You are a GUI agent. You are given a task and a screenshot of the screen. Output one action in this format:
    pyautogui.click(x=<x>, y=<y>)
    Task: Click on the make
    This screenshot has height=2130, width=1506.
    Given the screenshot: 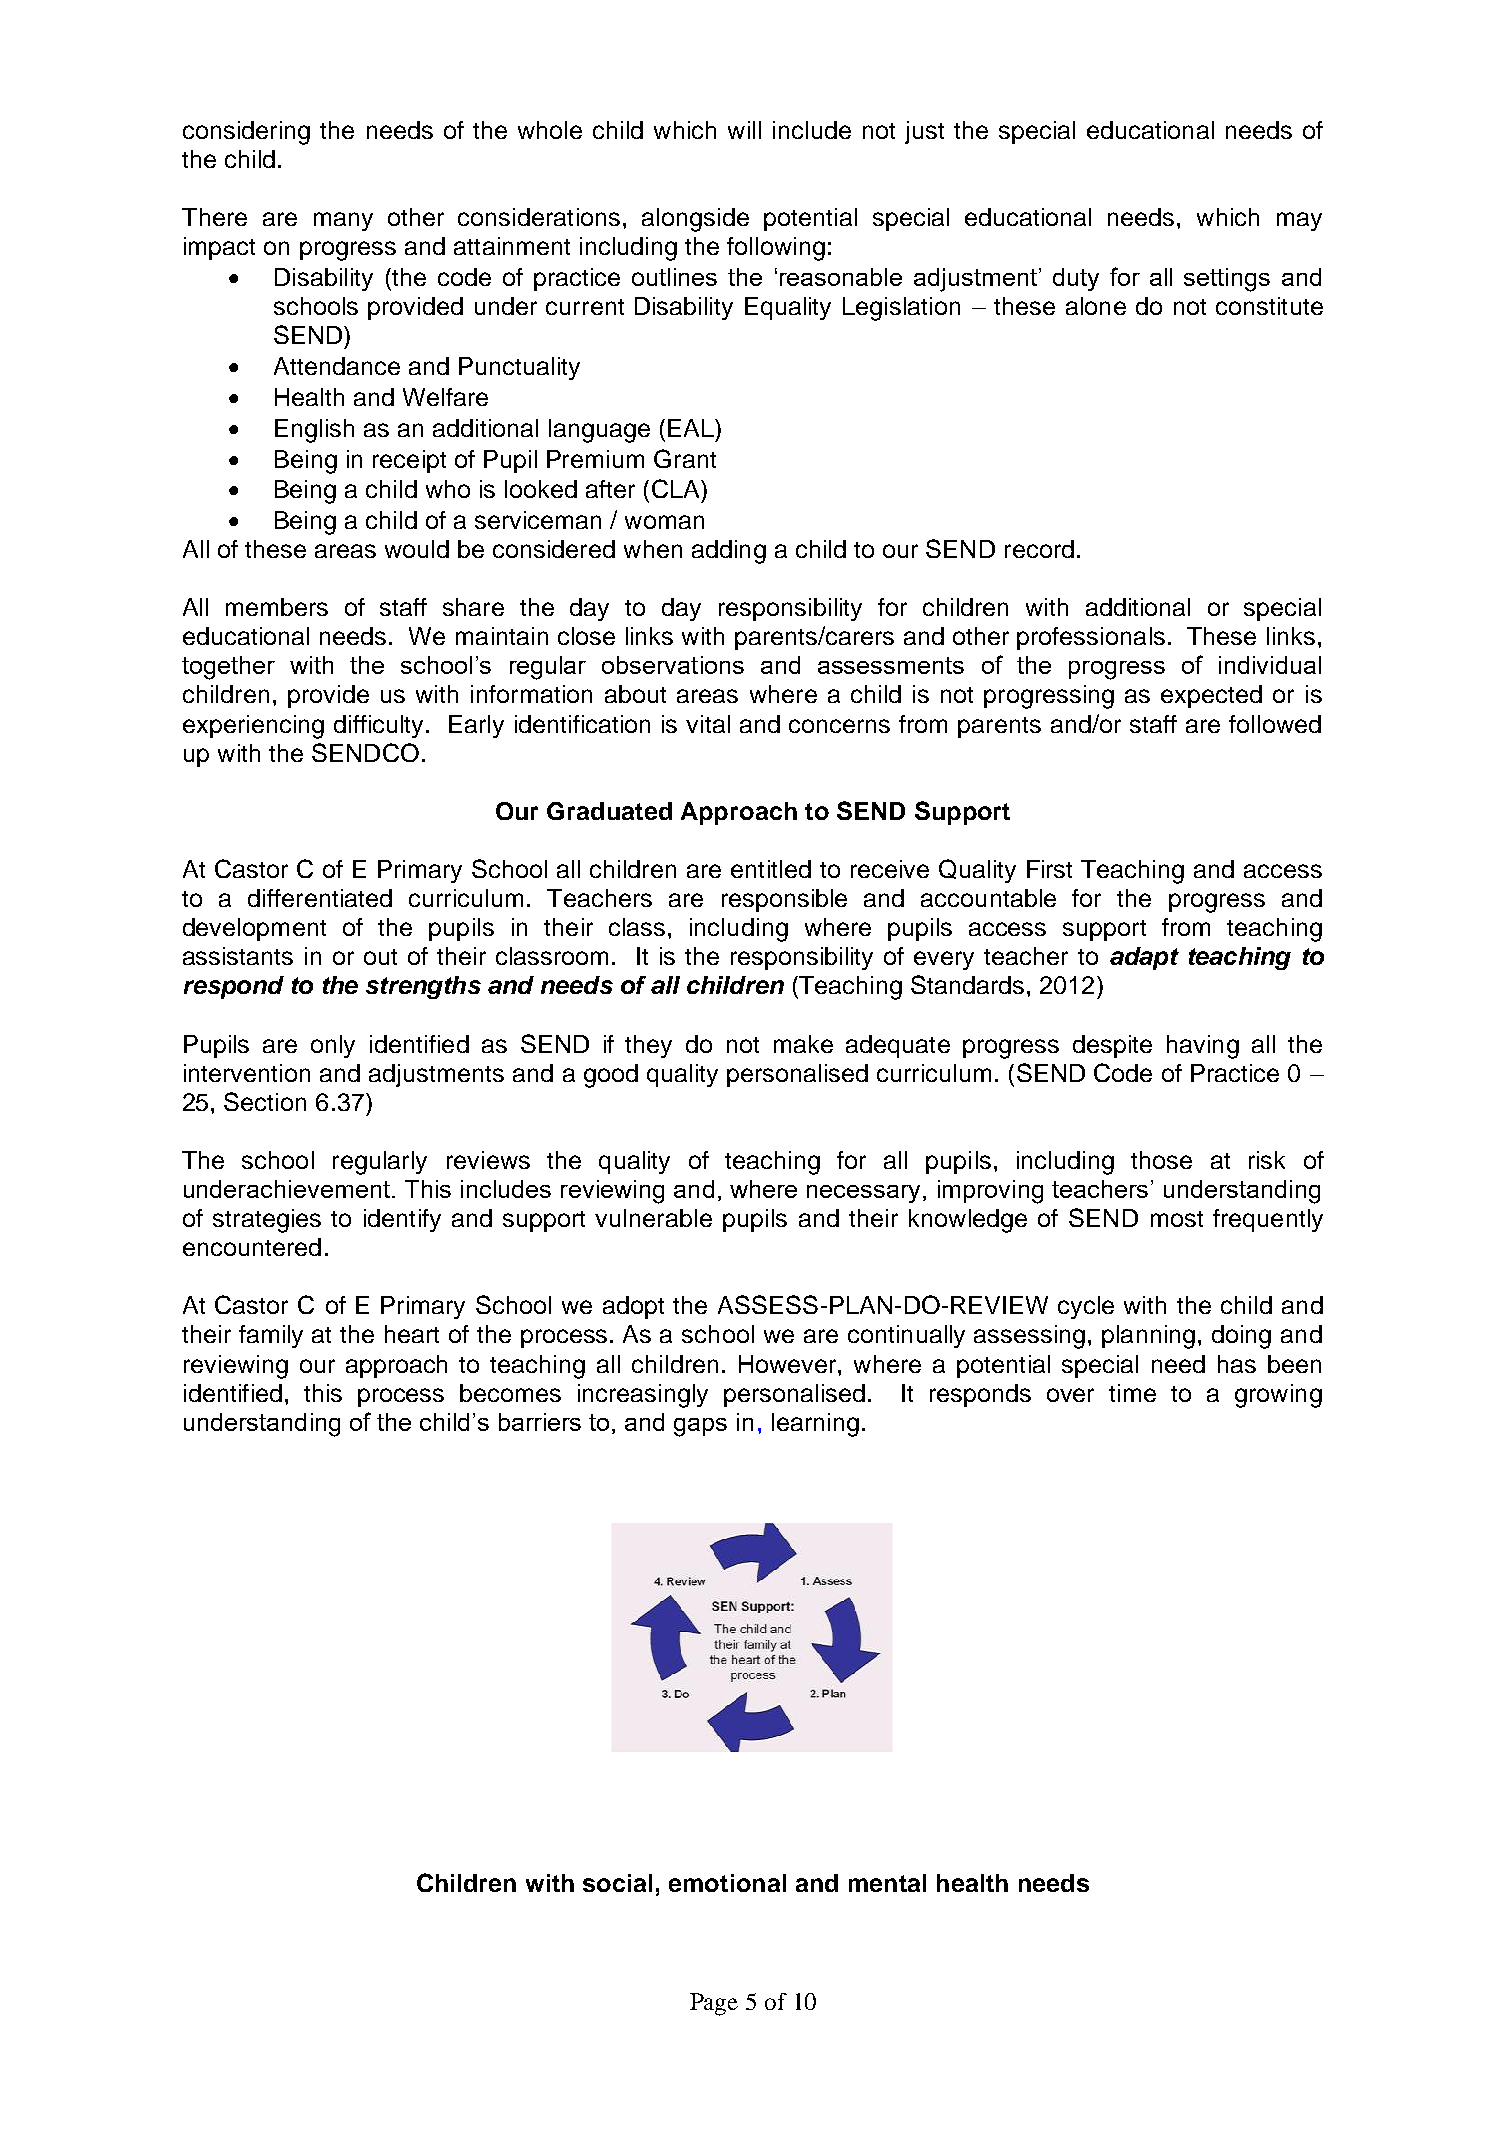 What is the action you would take?
    pyautogui.click(x=803, y=1044)
